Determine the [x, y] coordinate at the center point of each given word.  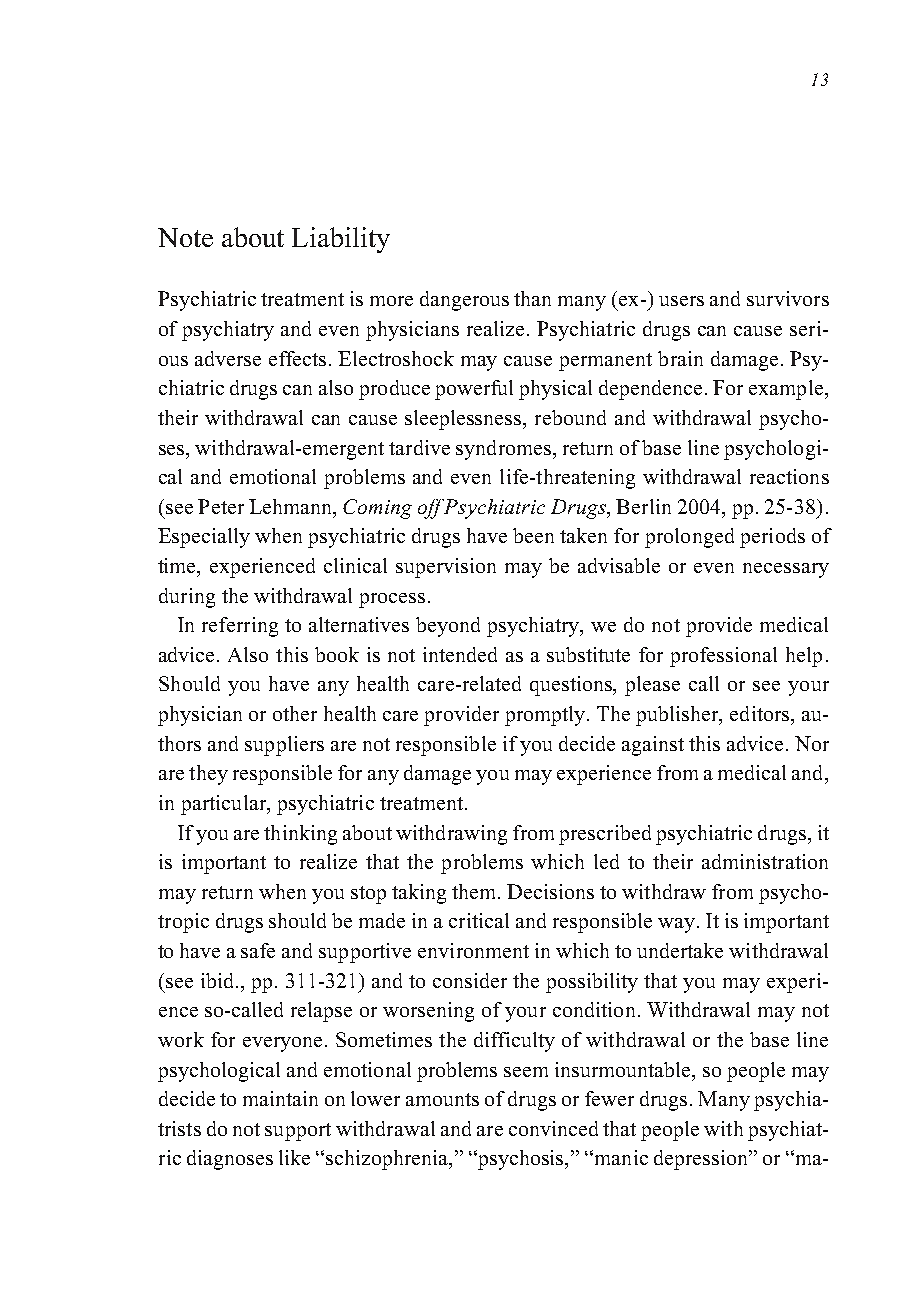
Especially [204, 538]
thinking [300, 835]
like [294, 1157]
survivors [788, 298]
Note [185, 237]
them [475, 891]
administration [765, 861]
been [533, 535]
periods [772, 538]
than [532, 298]
